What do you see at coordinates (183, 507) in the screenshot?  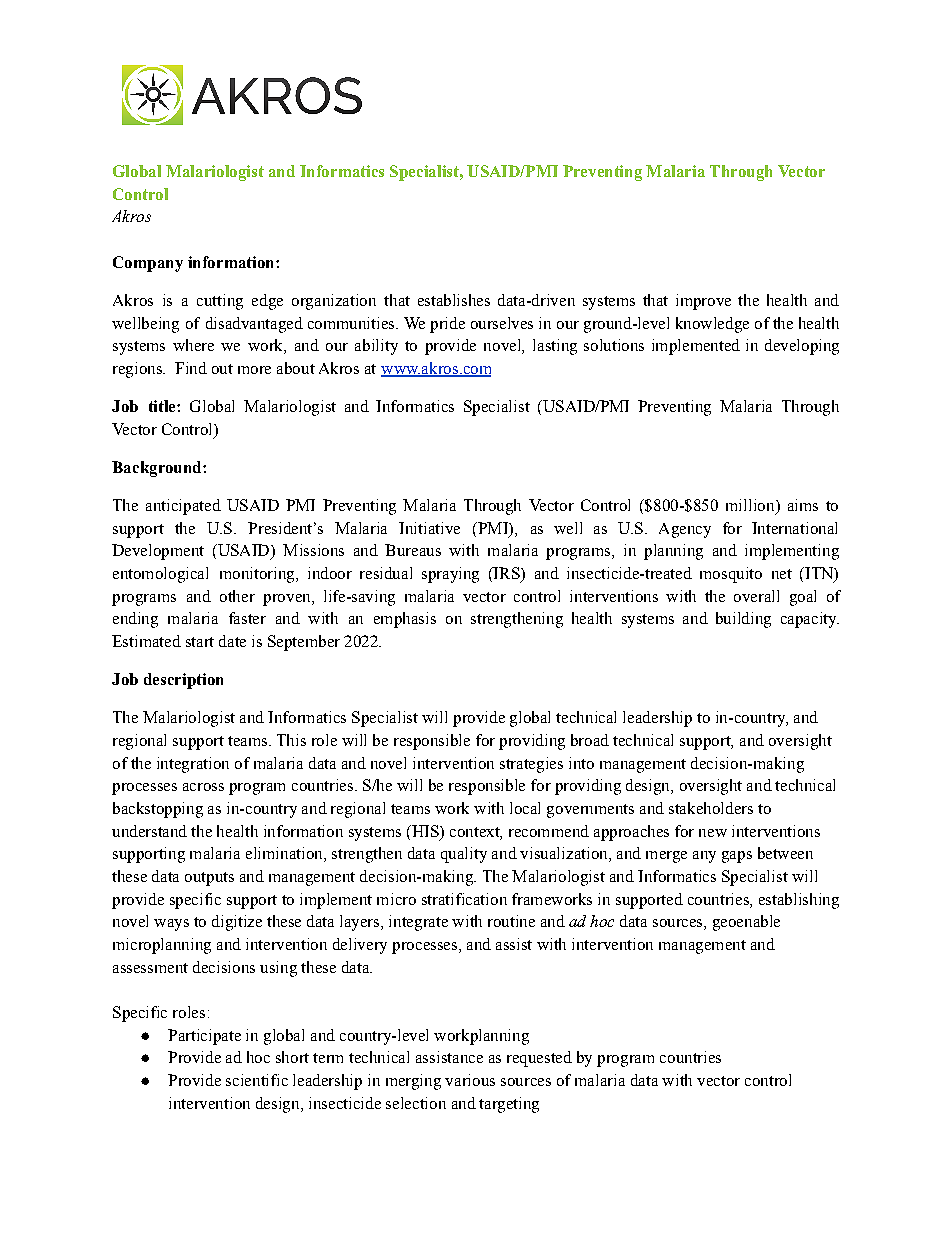 I see `anticipated` at bounding box center [183, 507].
